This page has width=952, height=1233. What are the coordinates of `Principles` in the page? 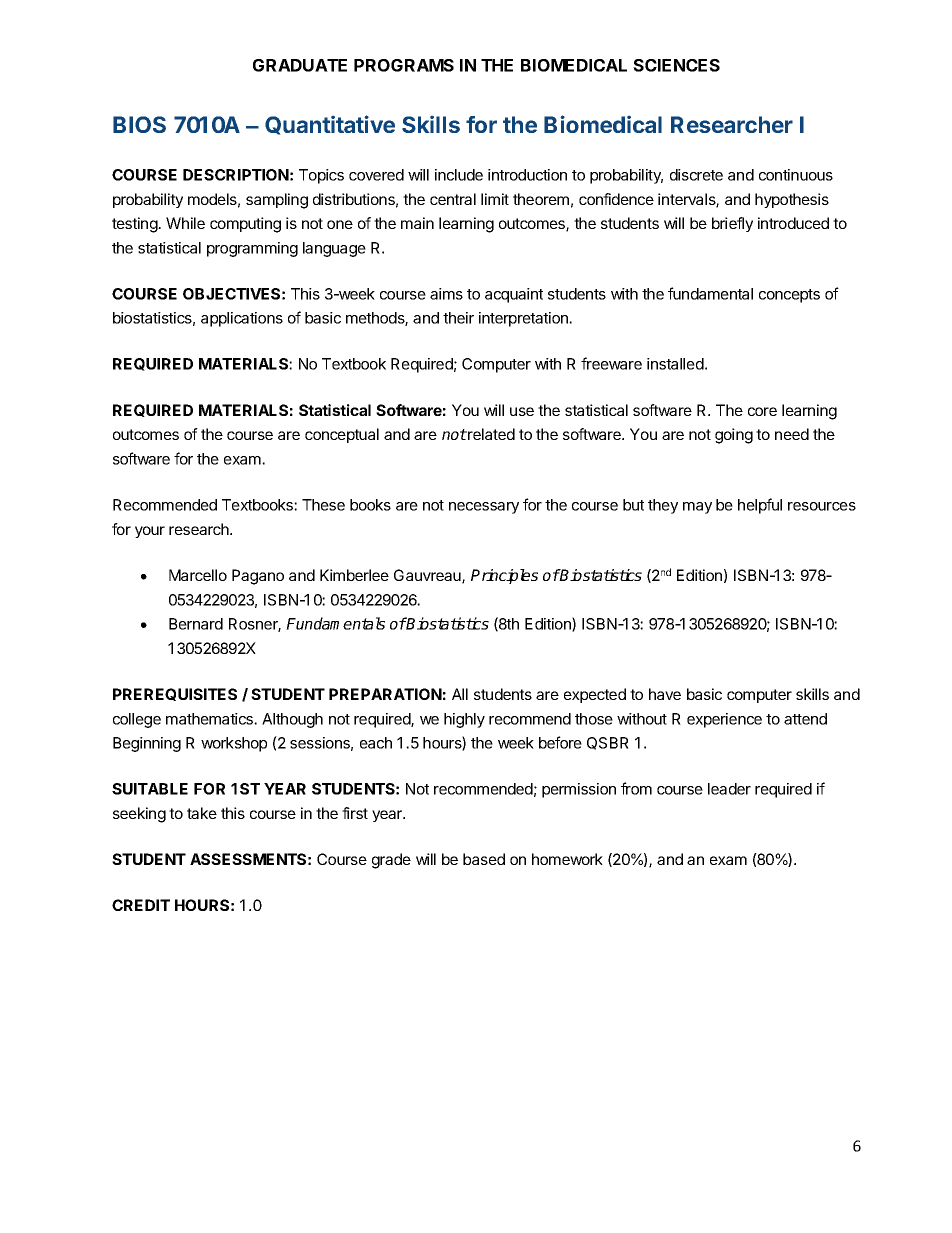 It's located at (504, 576).
